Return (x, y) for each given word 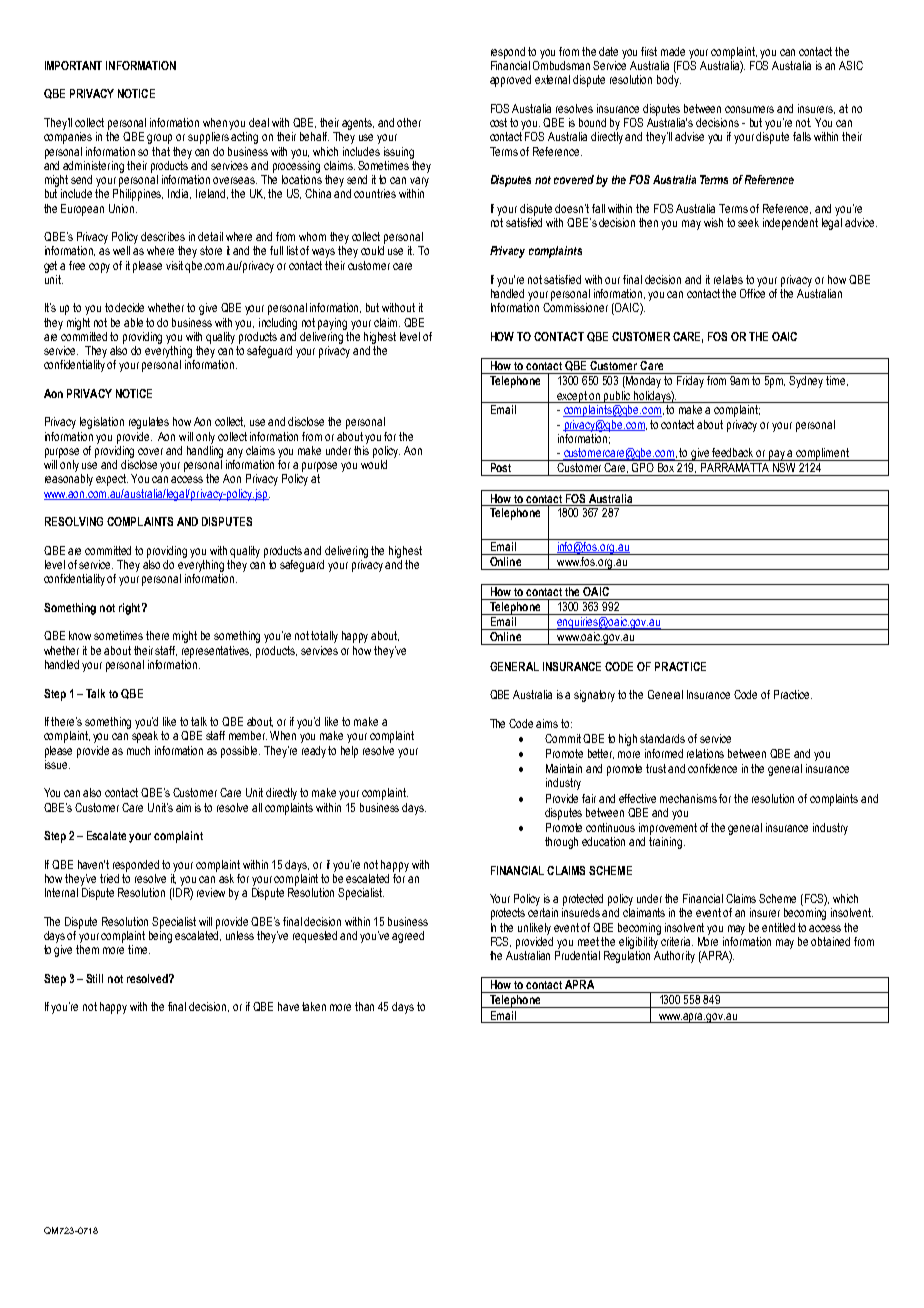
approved (510, 81)
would (374, 464)
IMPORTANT (73, 65)
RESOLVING (74, 521)
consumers (749, 109)
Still (94, 978)
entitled (778, 927)
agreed (408, 937)
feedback (732, 452)
